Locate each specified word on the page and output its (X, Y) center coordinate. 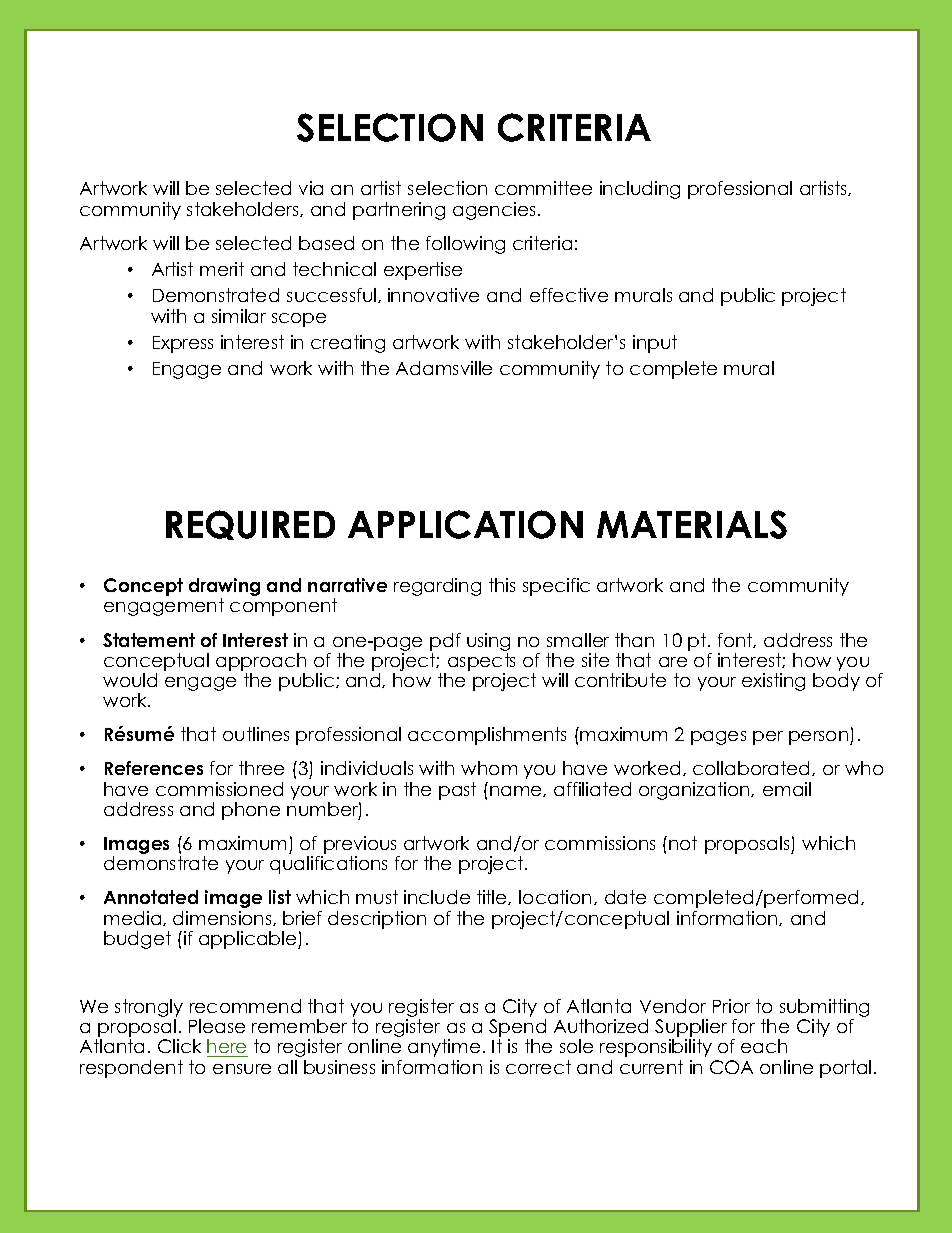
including (640, 190)
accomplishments (487, 736)
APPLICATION (465, 524)
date (625, 897)
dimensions (223, 918)
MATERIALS (692, 524)
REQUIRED (250, 525)
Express (183, 344)
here (227, 1048)
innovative (433, 295)
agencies (494, 211)
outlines (256, 734)
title (493, 897)
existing (773, 682)
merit (222, 269)
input (655, 344)
